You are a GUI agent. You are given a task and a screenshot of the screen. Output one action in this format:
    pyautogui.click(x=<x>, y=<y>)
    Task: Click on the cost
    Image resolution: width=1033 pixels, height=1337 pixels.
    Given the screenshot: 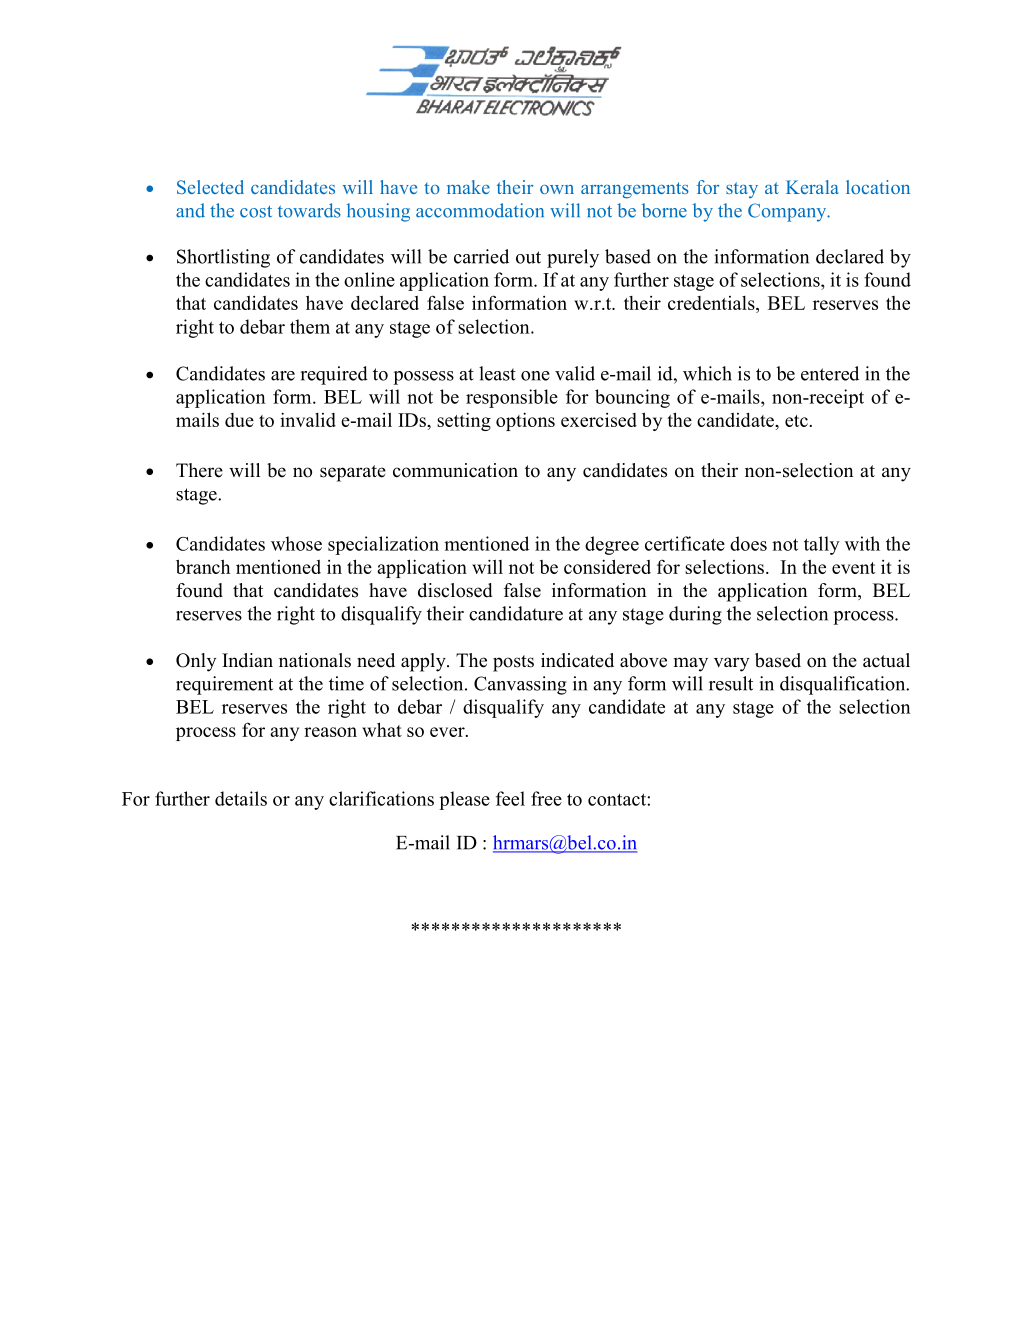 What is the action you would take?
    pyautogui.click(x=256, y=211)
